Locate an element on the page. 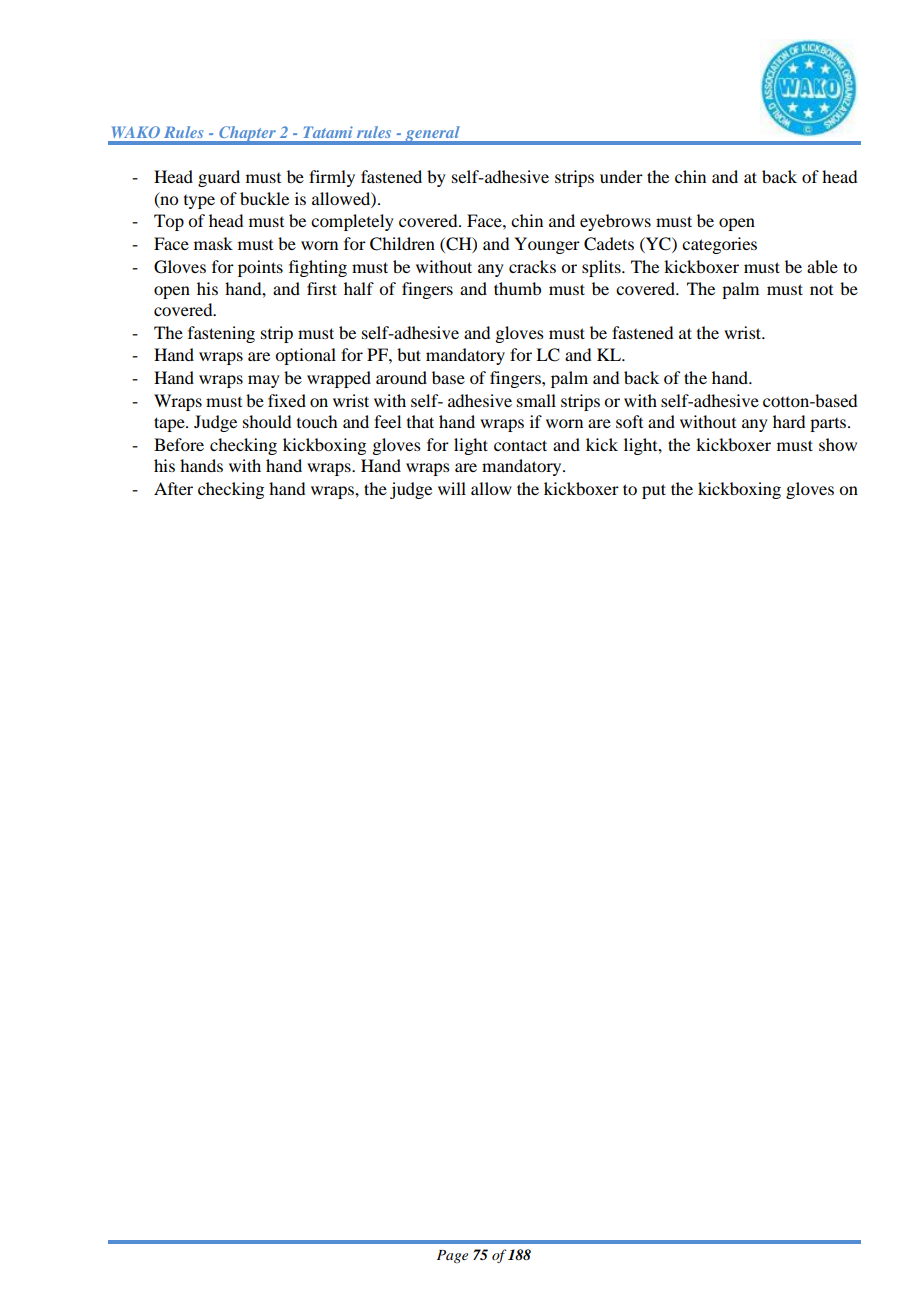  general is located at coordinates (432, 135).
